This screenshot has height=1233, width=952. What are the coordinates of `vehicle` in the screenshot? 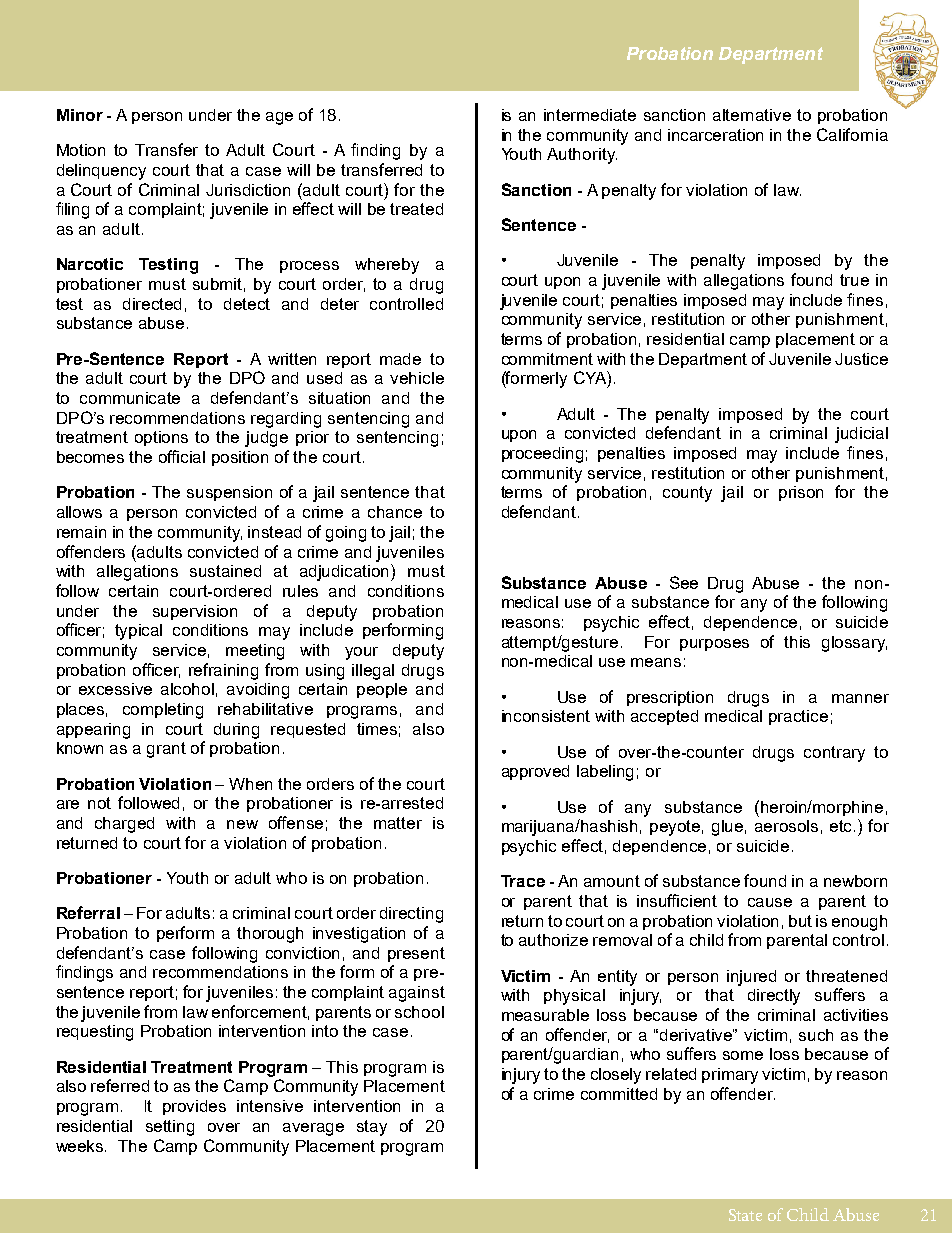 It's located at (417, 378).
